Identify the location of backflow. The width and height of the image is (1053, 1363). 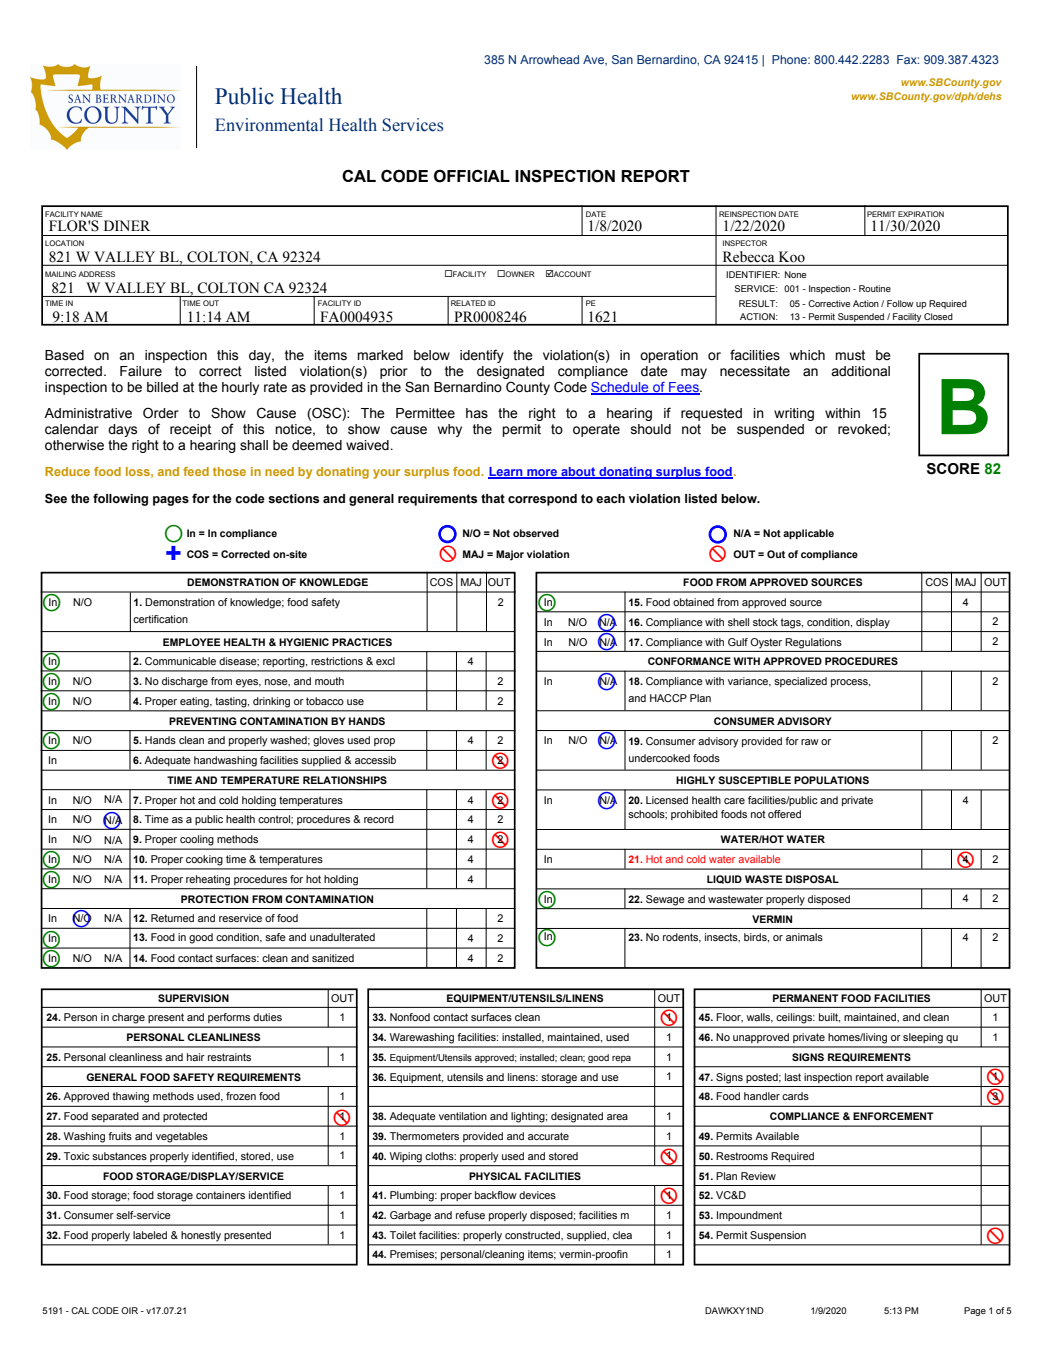
(496, 1195).
